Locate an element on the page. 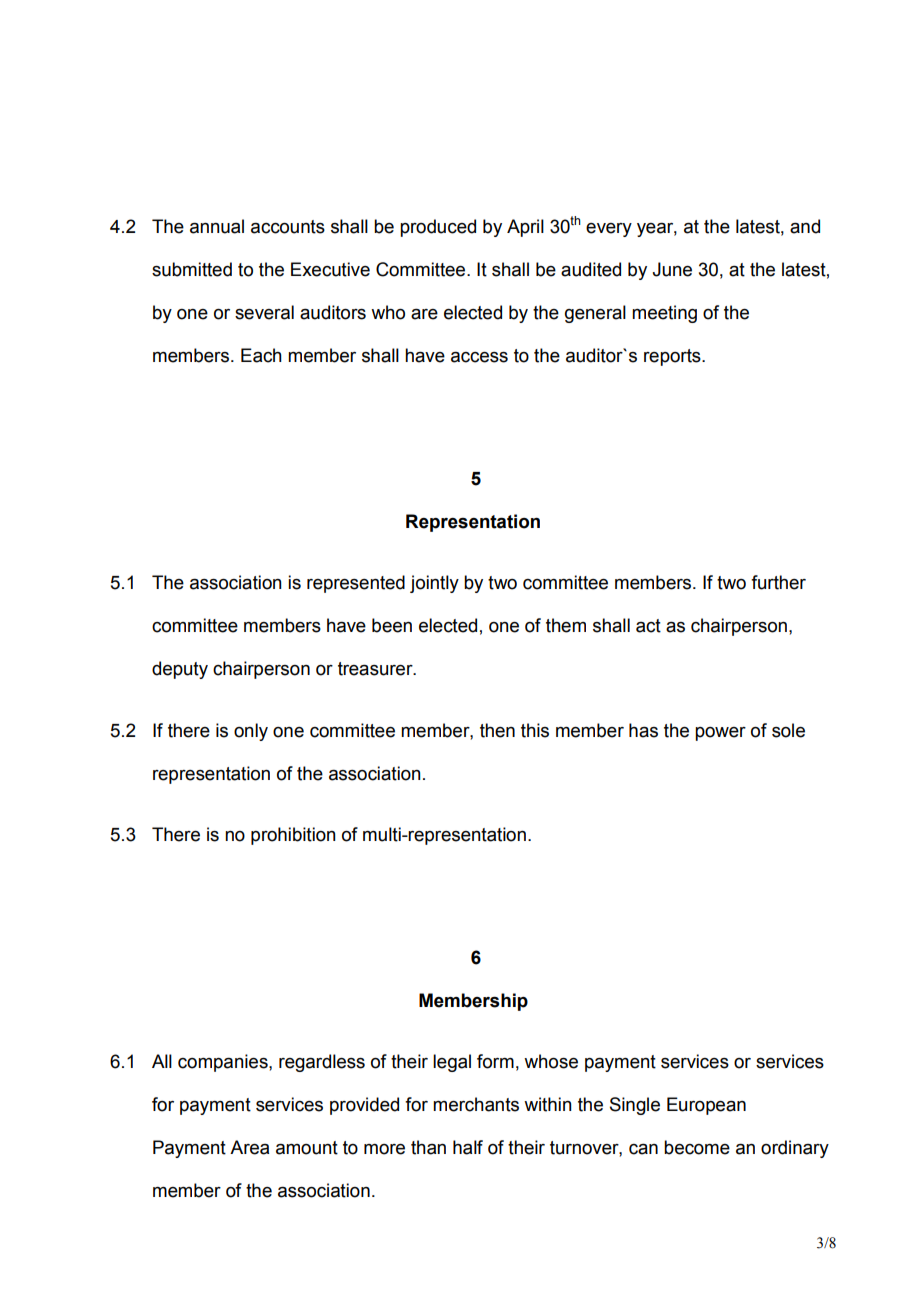 The width and height of the page is (924, 1308). prohibition is located at coordinates (293, 836).
